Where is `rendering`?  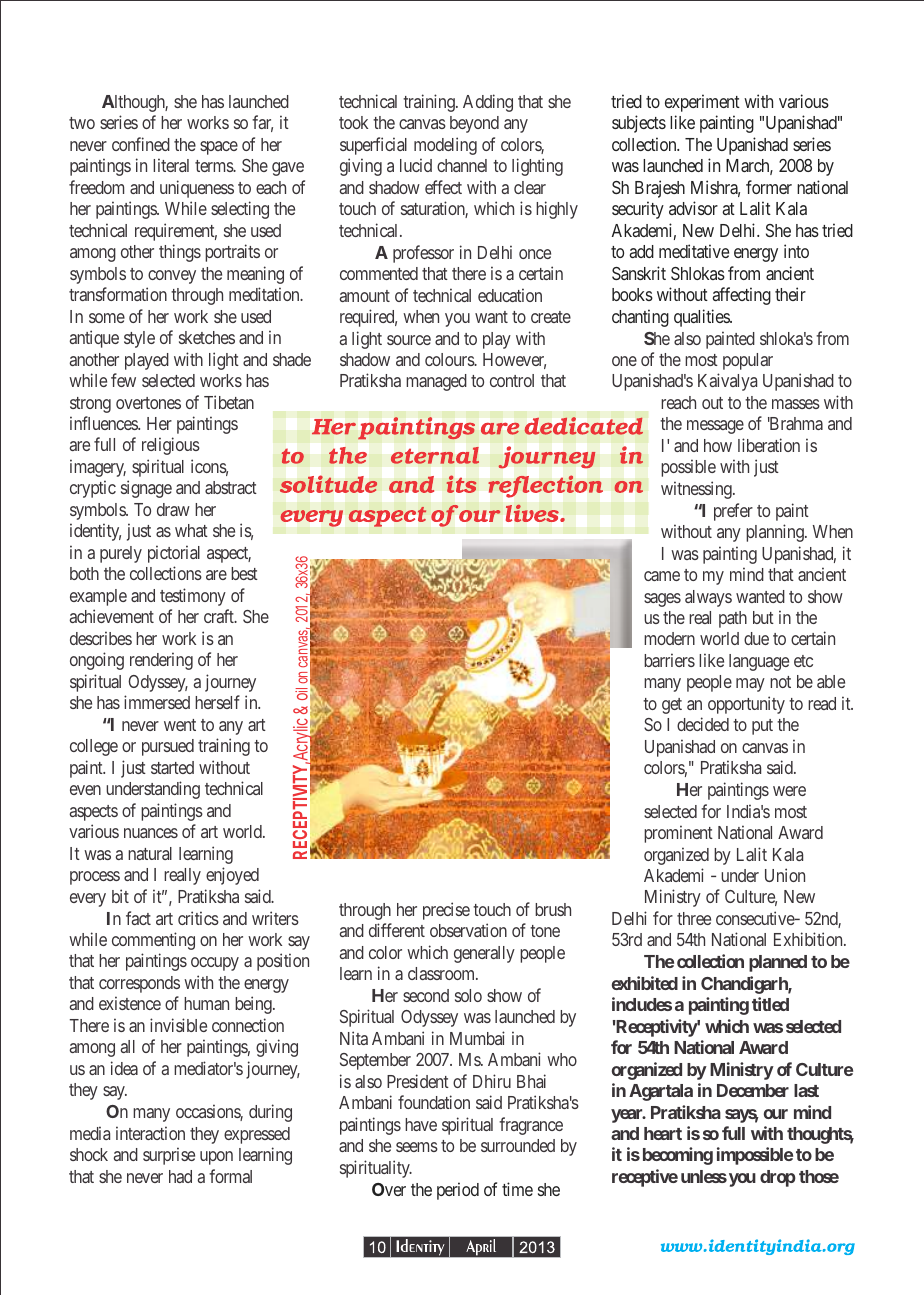
rendering is located at coordinates (161, 661).
